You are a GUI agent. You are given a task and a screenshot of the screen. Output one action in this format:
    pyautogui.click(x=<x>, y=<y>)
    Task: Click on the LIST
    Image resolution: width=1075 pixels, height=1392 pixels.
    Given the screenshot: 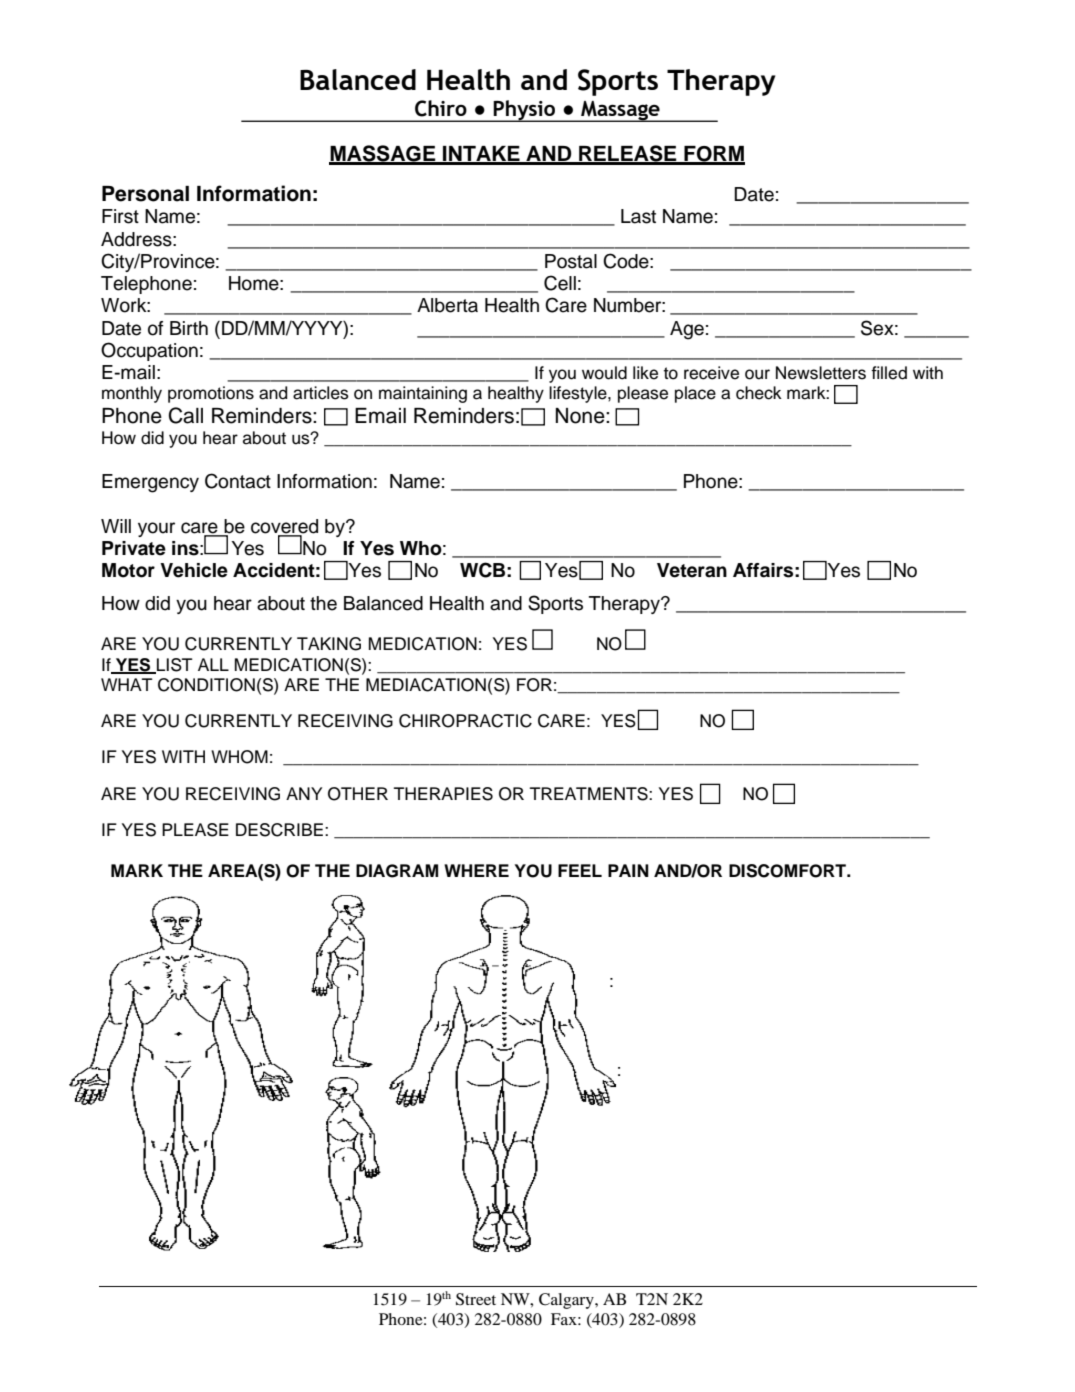 What is the action you would take?
    pyautogui.click(x=174, y=665)
